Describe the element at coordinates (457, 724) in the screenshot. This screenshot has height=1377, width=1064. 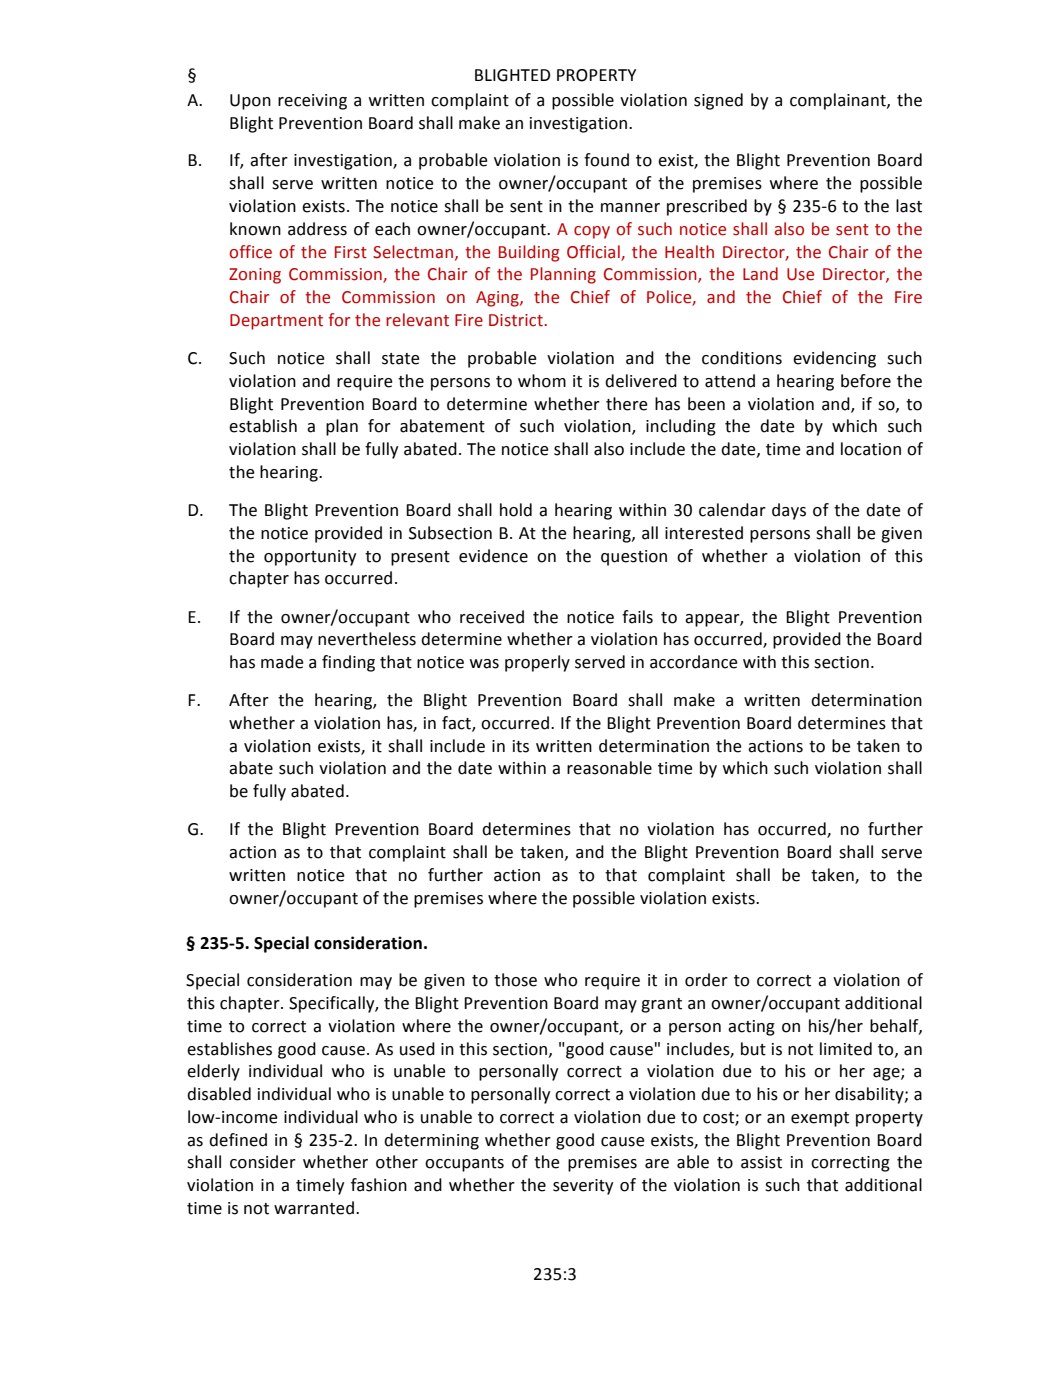
I see `fact` at that location.
